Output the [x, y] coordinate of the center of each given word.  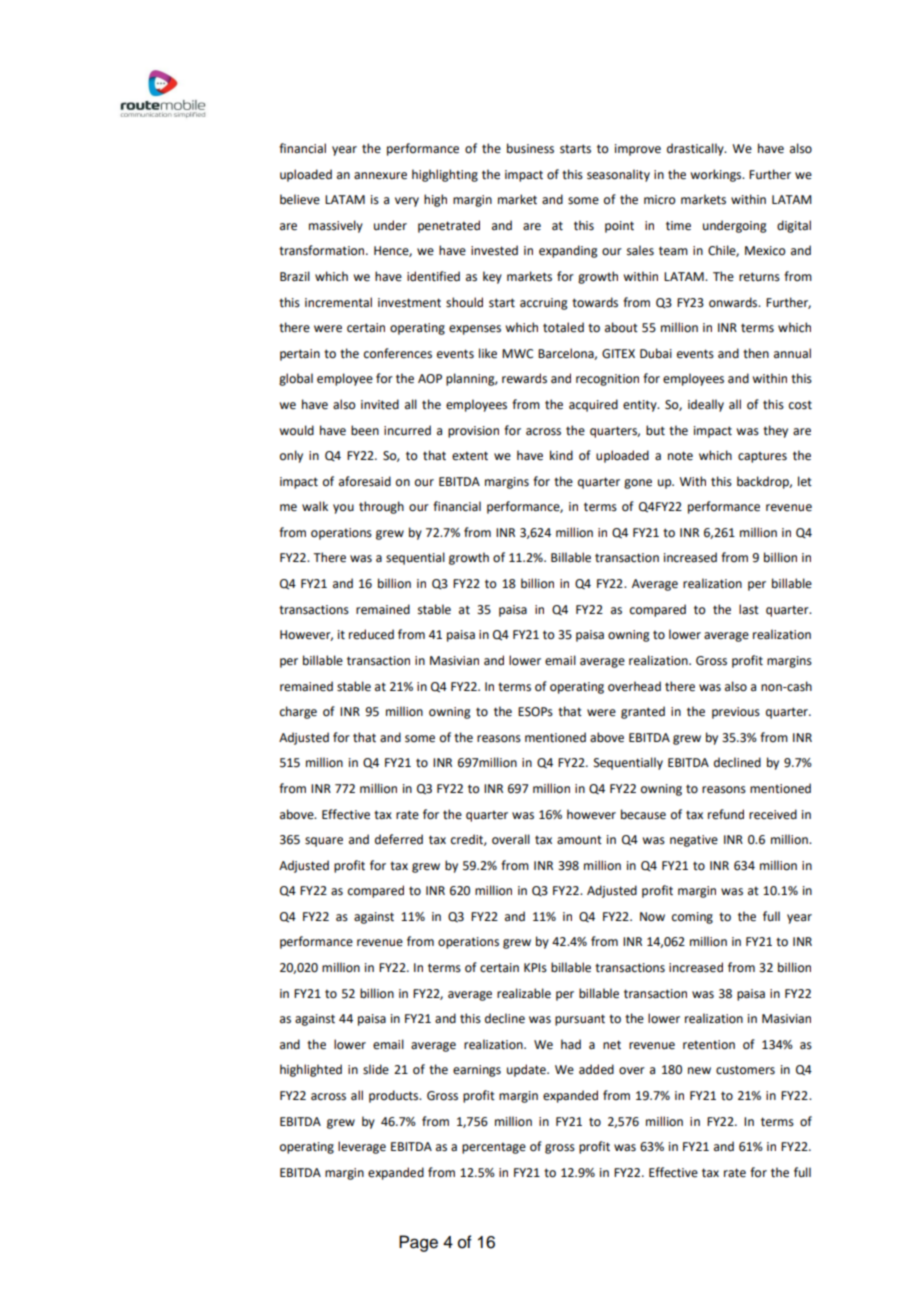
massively [336, 226]
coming [692, 918]
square [324, 842]
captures [762, 457]
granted [643, 712]
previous [736, 713]
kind [561, 455]
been [365, 430]
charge [298, 712]
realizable [524, 993]
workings [717, 175]
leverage [362, 1147]
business [530, 148]
